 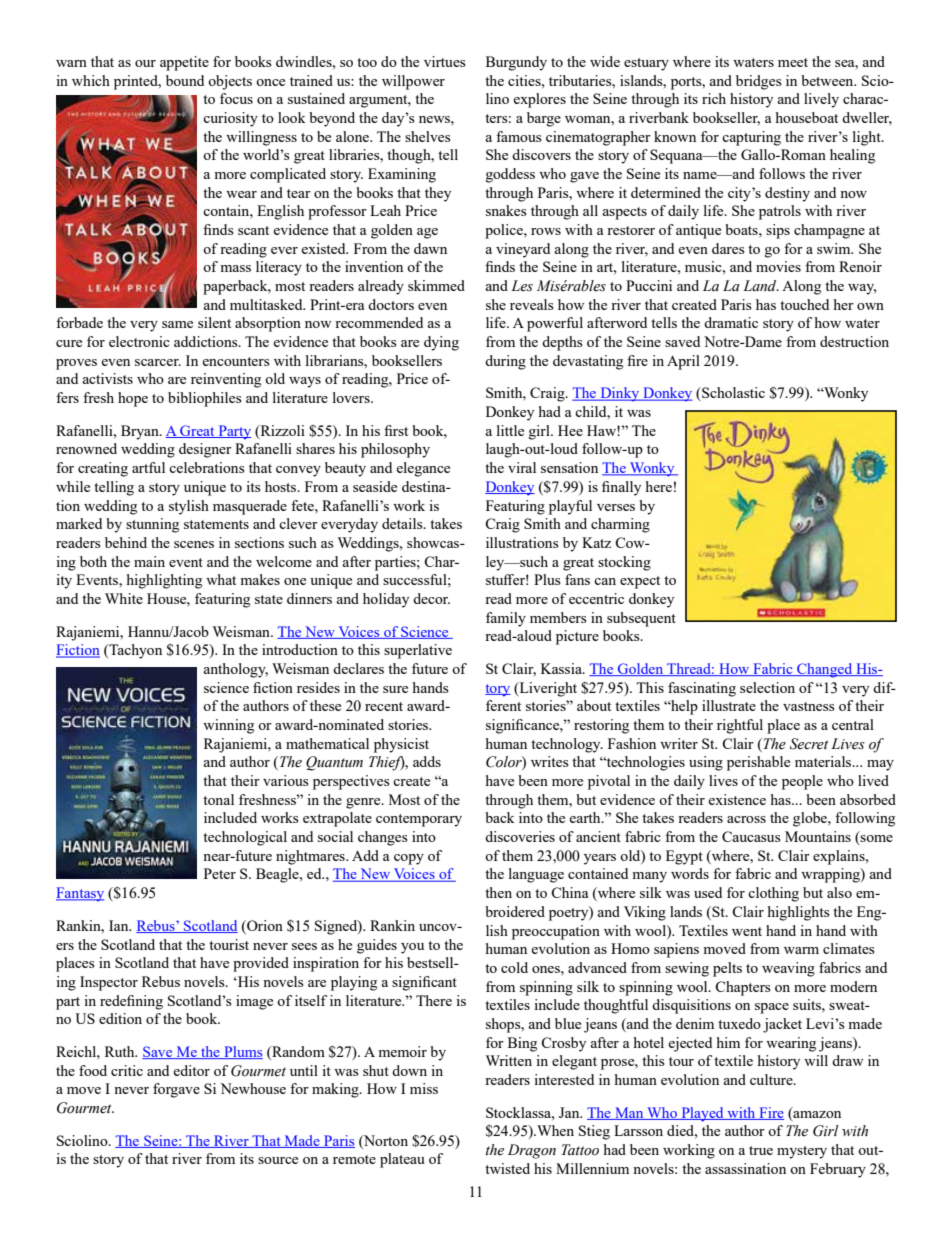 I want to click on bridges, so click(x=759, y=82).
